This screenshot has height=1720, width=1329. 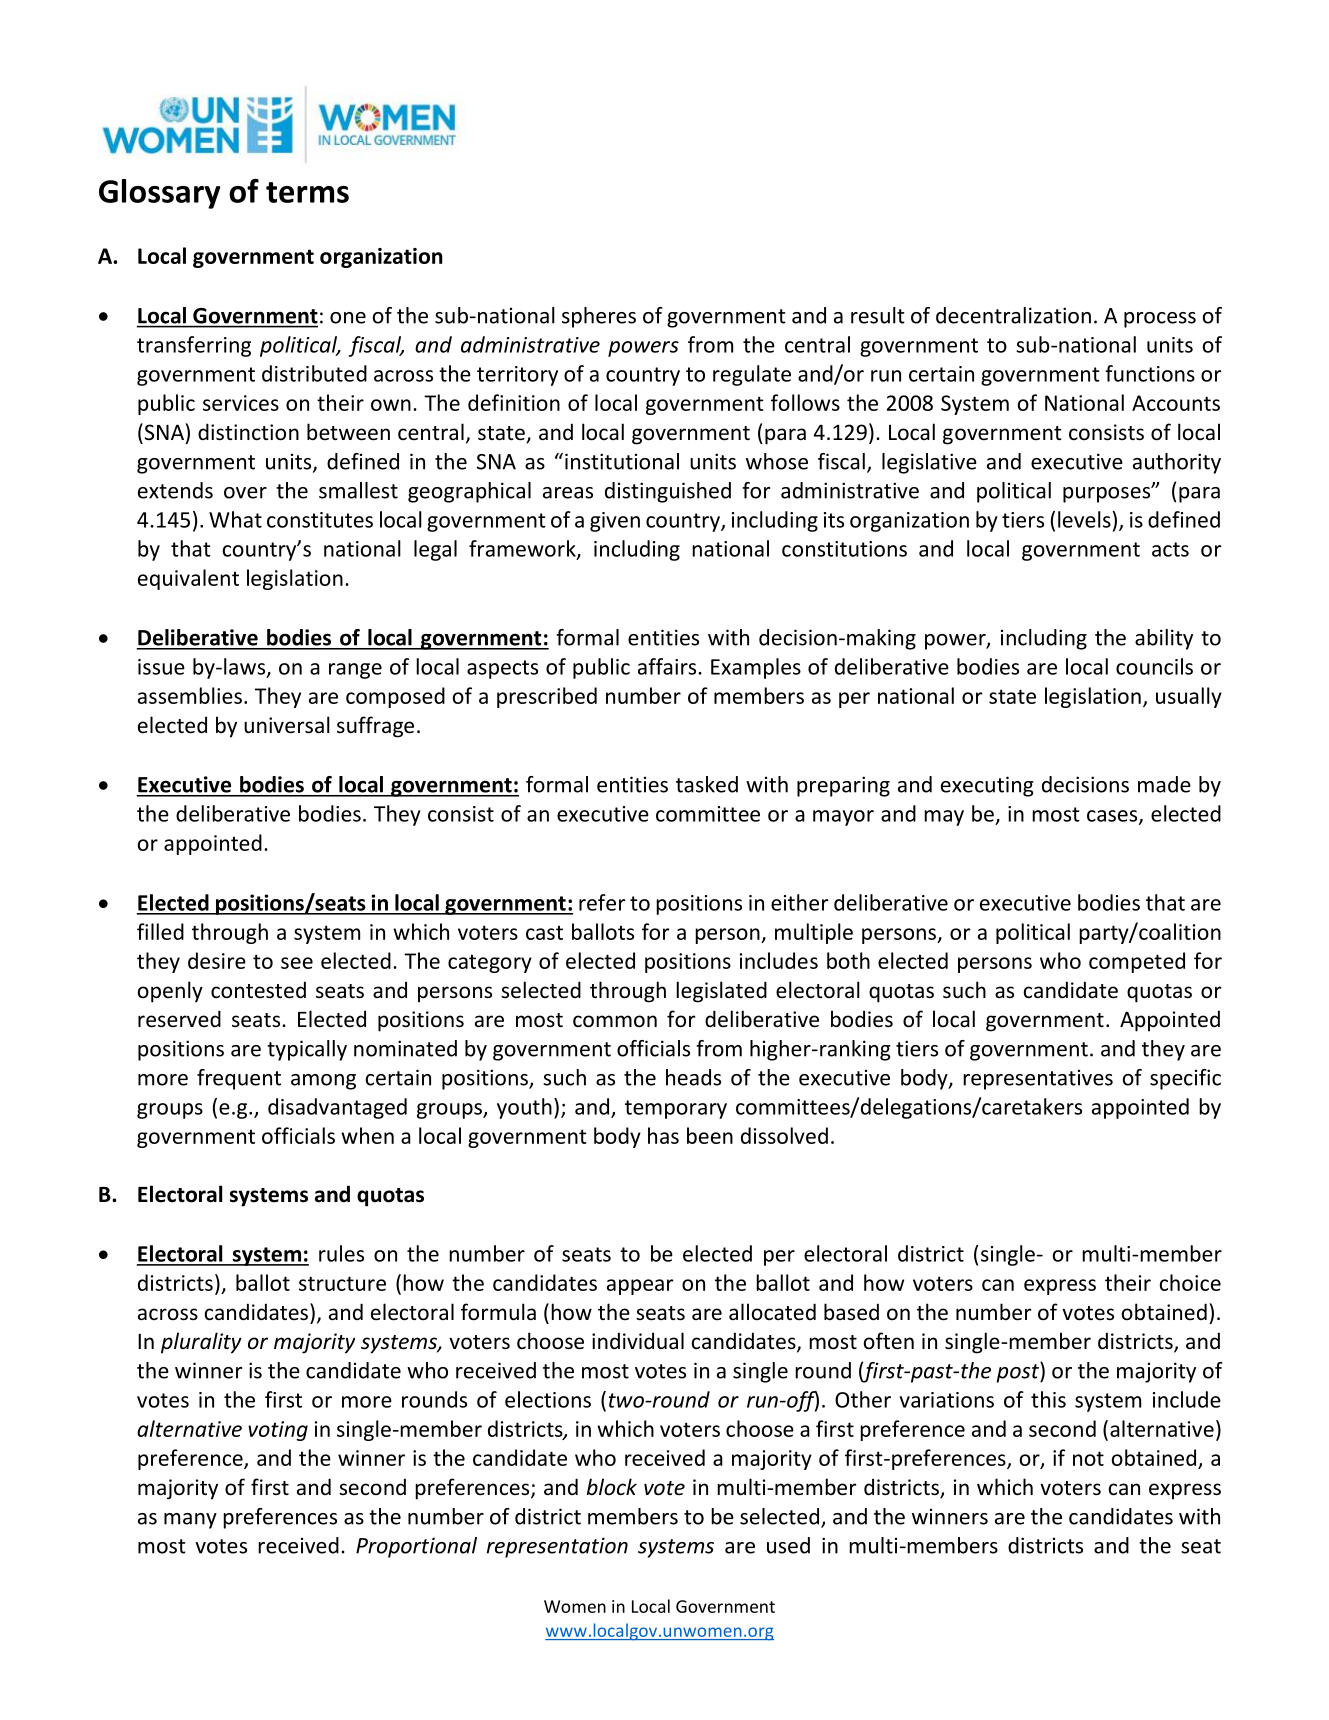 I want to click on many, so click(x=190, y=1521).
